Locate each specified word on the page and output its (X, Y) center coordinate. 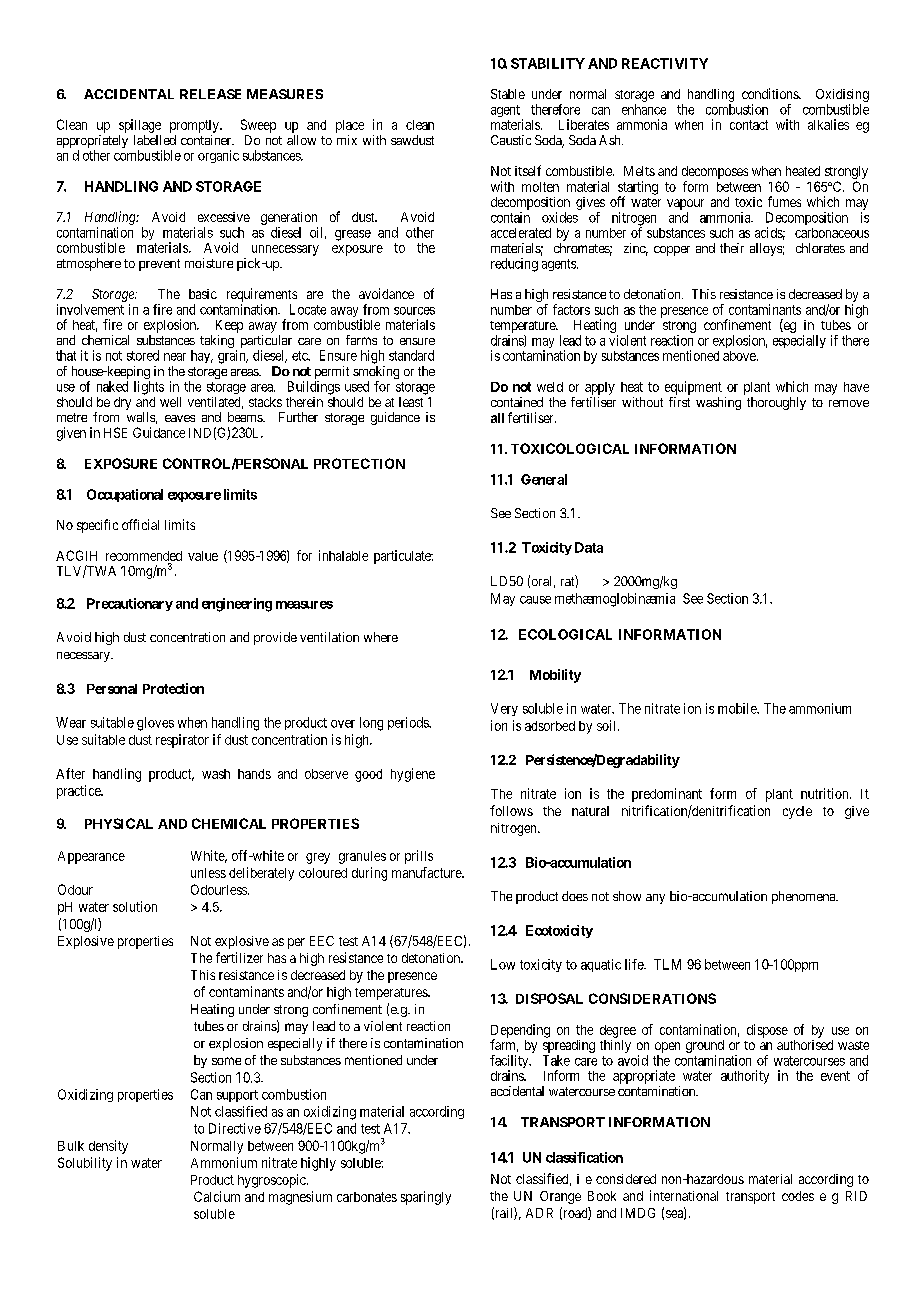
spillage (140, 126)
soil (608, 725)
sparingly (426, 1198)
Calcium (217, 1196)
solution (135, 906)
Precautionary (130, 604)
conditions (771, 93)
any (655, 899)
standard (411, 355)
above (740, 356)
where (381, 637)
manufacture (427, 872)
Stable (508, 94)
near (175, 357)
